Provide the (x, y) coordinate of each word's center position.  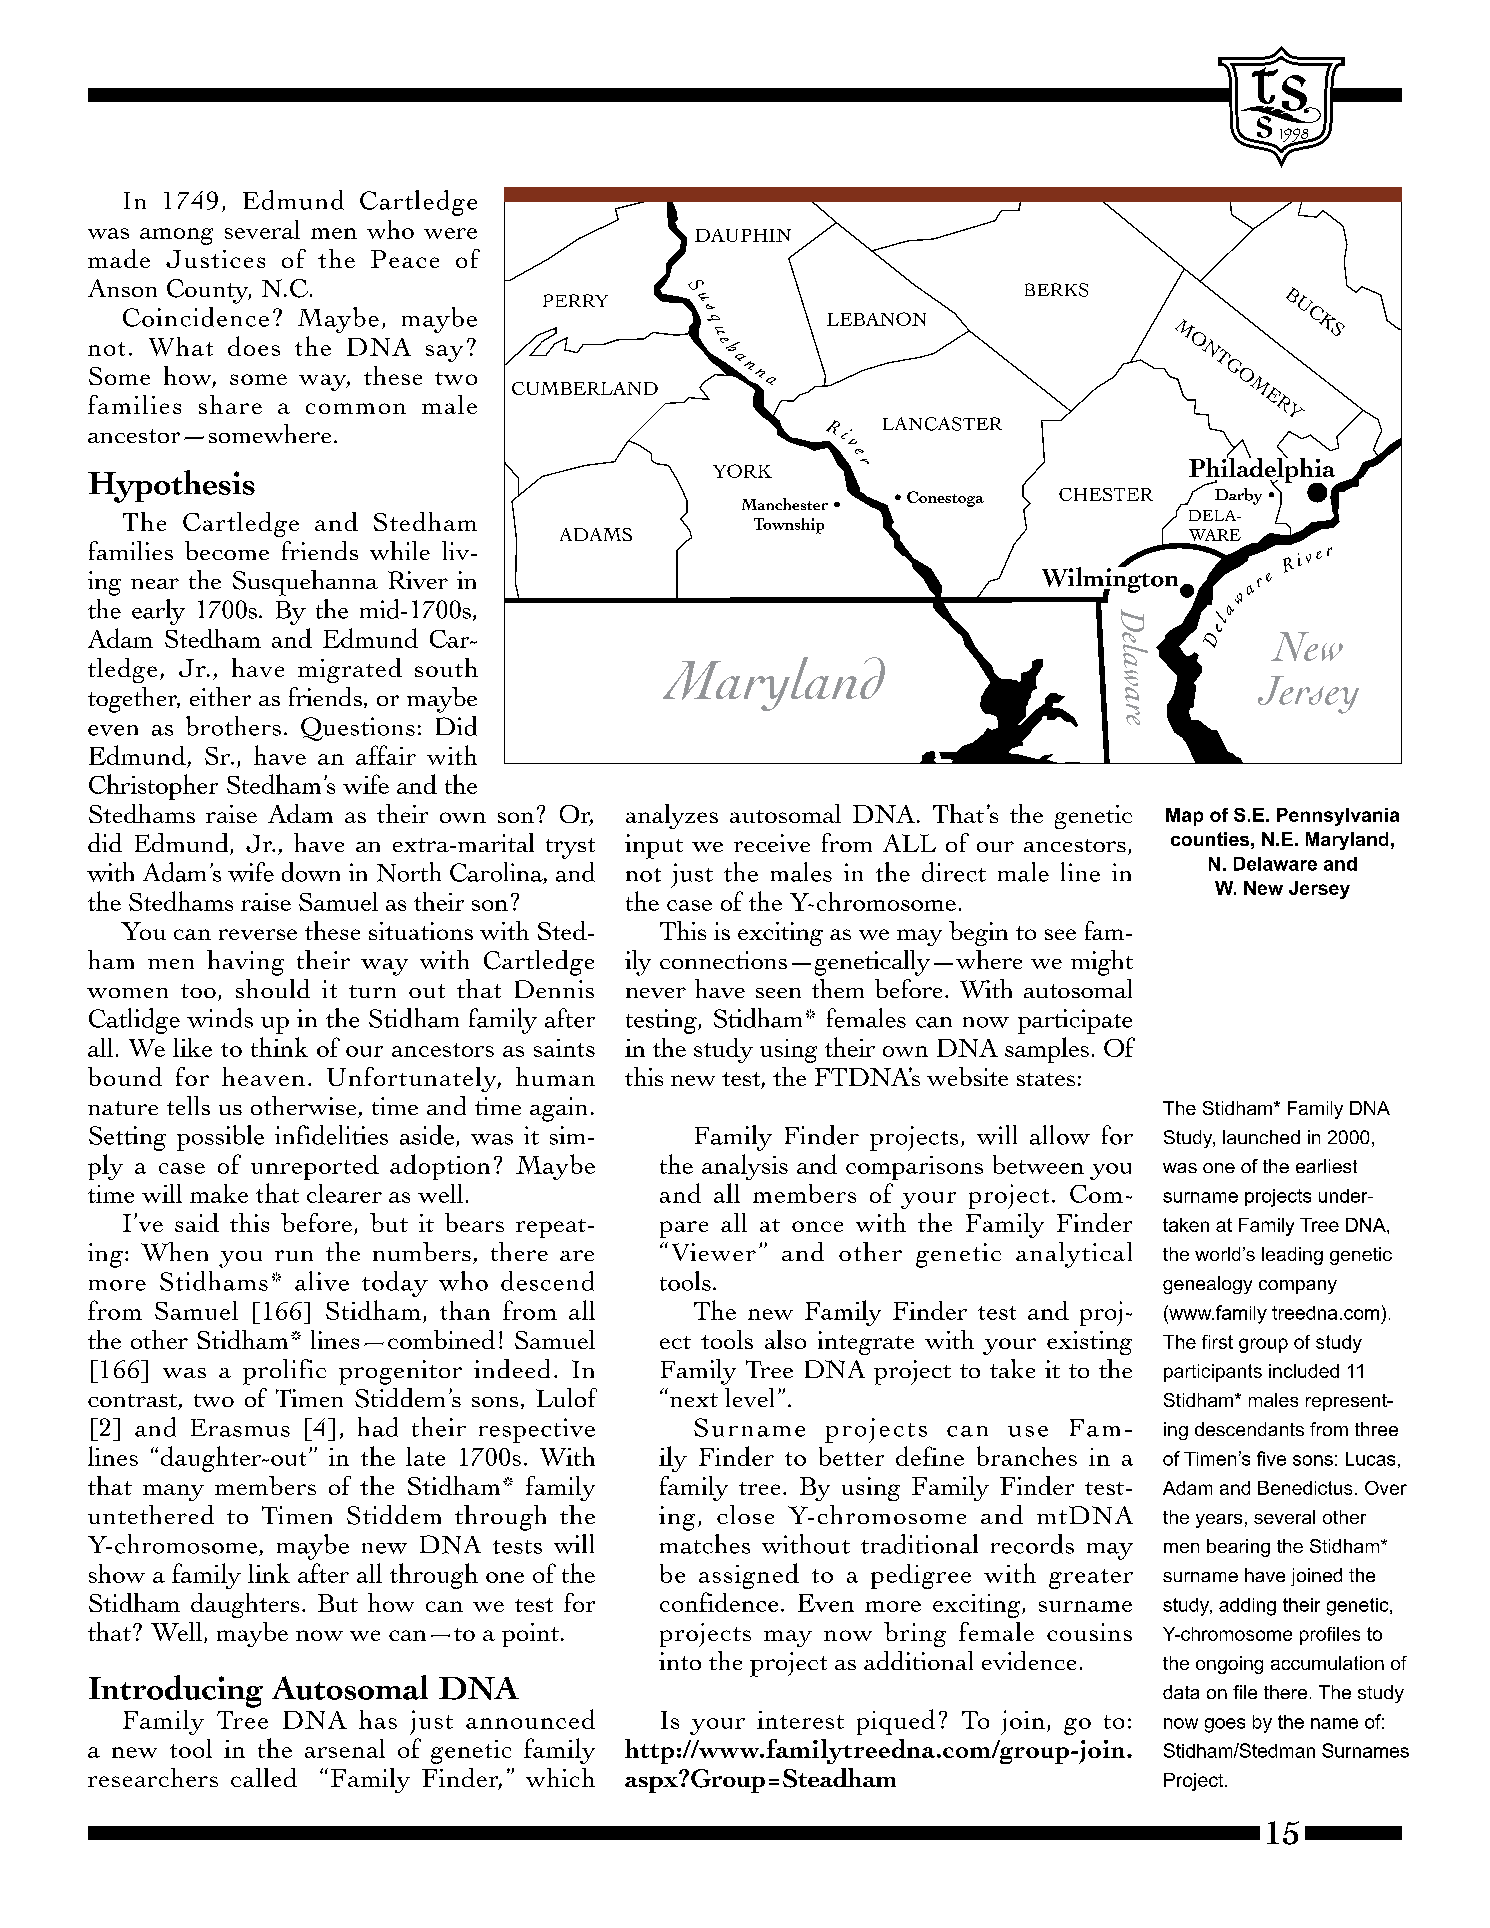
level (749, 1397)
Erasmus (240, 1428)
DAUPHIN (743, 235)
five (1271, 1458)
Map (1184, 817)
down (311, 872)
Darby (1238, 496)
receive (772, 843)
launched (1261, 1137)
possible (220, 1138)
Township (789, 526)
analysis (745, 1167)
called (264, 1777)
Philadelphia (1263, 470)
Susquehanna (305, 583)
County (209, 291)
